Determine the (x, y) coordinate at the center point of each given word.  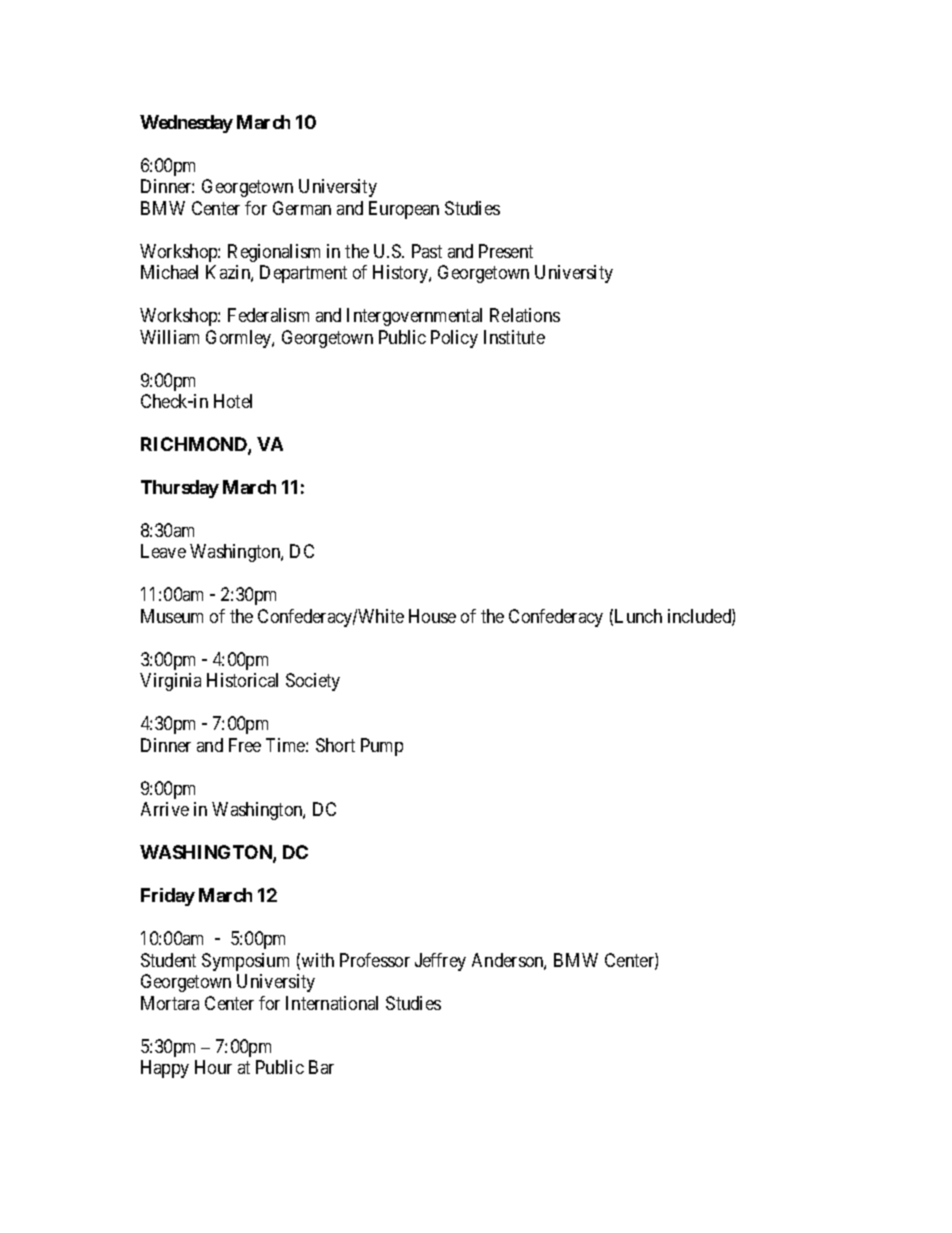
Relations (525, 315)
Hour (213, 1067)
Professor (375, 960)
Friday (168, 897)
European (404, 210)
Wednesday (186, 124)
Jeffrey (440, 962)
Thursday (180, 489)
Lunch (638, 616)
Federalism (268, 315)
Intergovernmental (414, 317)
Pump (382, 747)
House (432, 616)
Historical (242, 680)
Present (506, 251)
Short (335, 745)
